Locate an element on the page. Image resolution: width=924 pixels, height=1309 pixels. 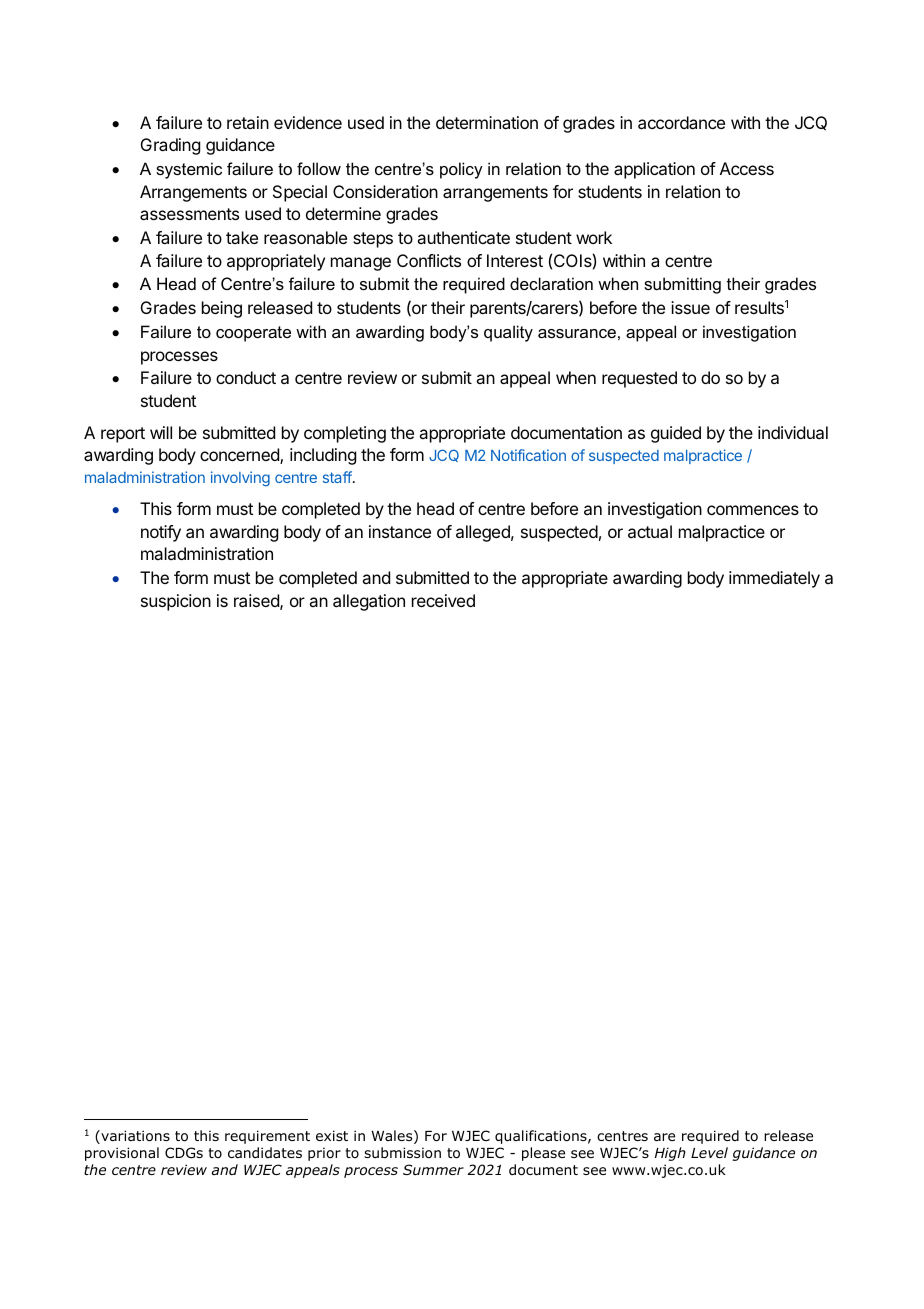
systemic is located at coordinates (189, 170).
